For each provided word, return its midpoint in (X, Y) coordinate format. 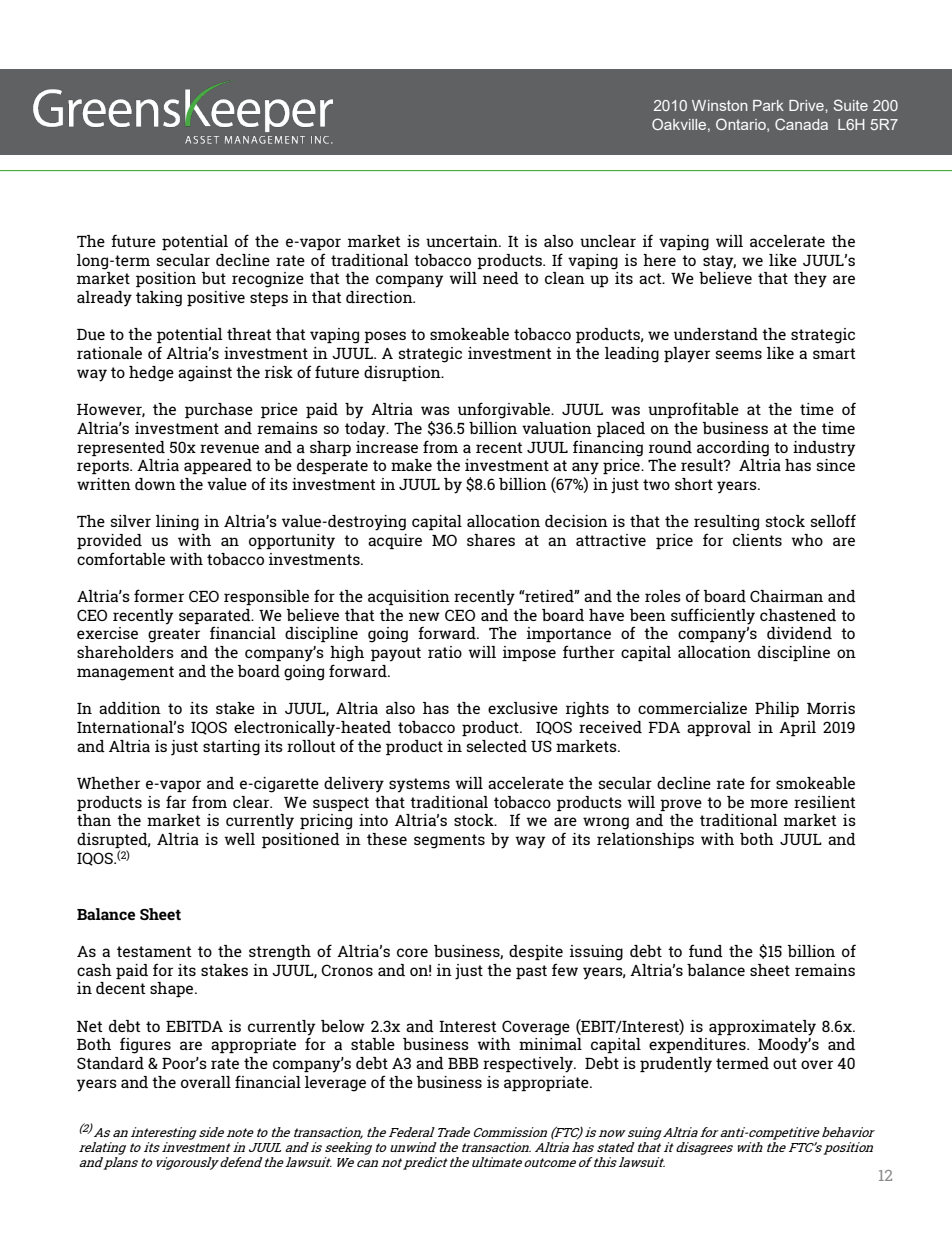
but (214, 278)
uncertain (463, 241)
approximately (762, 1028)
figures (145, 1045)
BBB (463, 1063)
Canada (801, 124)
